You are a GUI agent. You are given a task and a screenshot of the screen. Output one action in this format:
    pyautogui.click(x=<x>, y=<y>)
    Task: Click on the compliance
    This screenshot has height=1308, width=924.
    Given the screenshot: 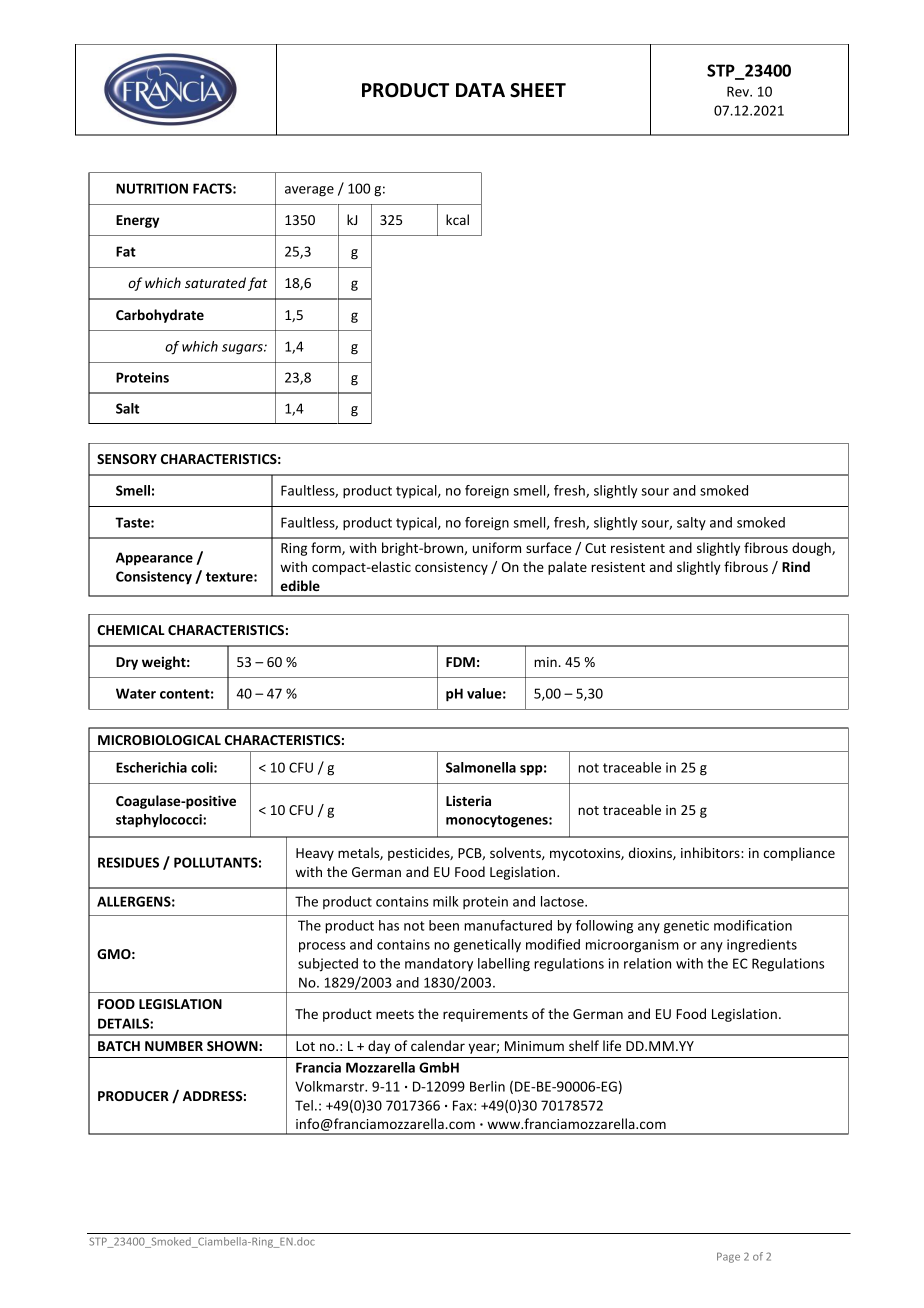 What is the action you would take?
    pyautogui.click(x=799, y=854)
